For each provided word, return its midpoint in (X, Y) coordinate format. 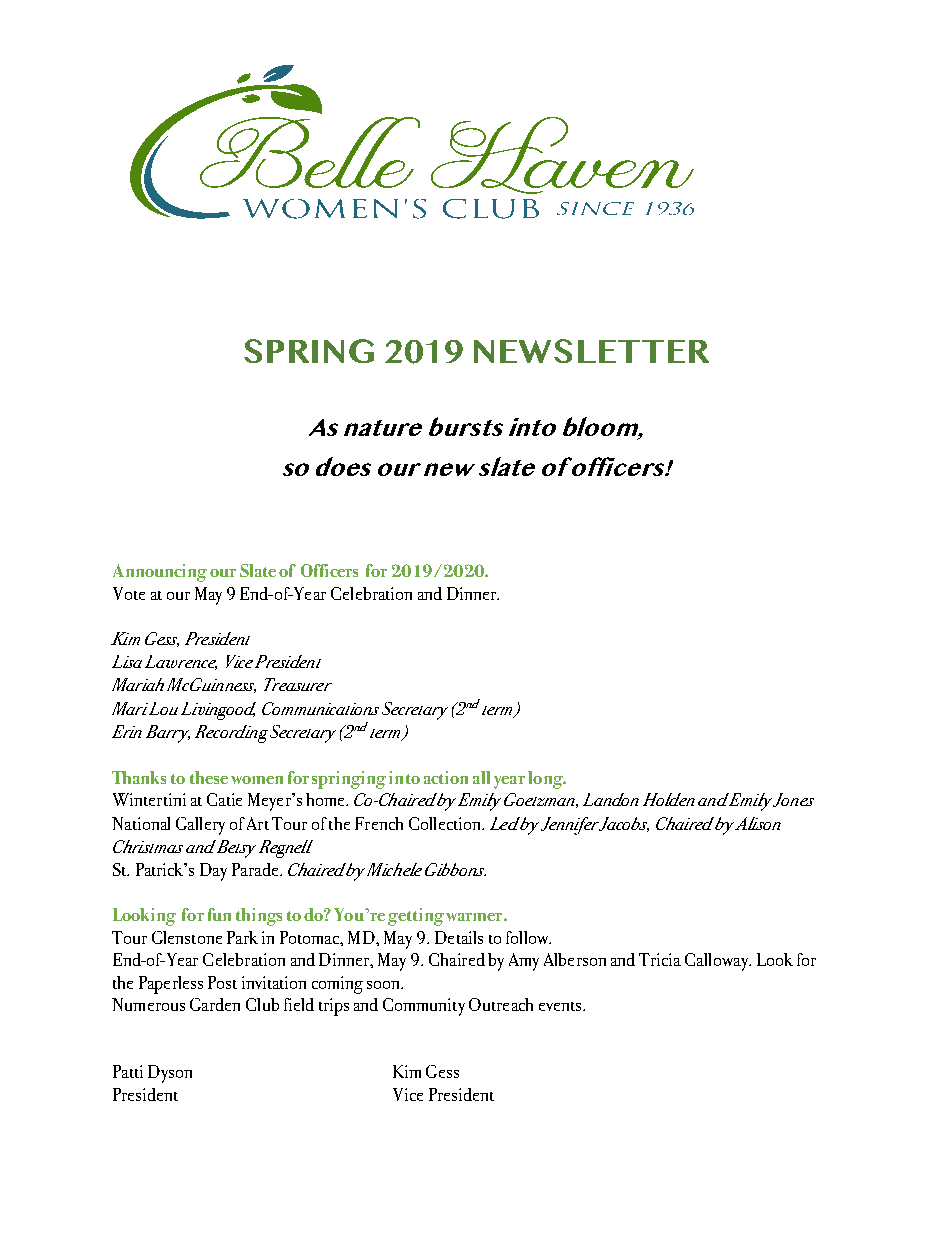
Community (424, 1007)
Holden (669, 799)
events (561, 1006)
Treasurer (298, 684)
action (446, 777)
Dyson (170, 1074)
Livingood (218, 711)
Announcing (160, 573)
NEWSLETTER (591, 351)
